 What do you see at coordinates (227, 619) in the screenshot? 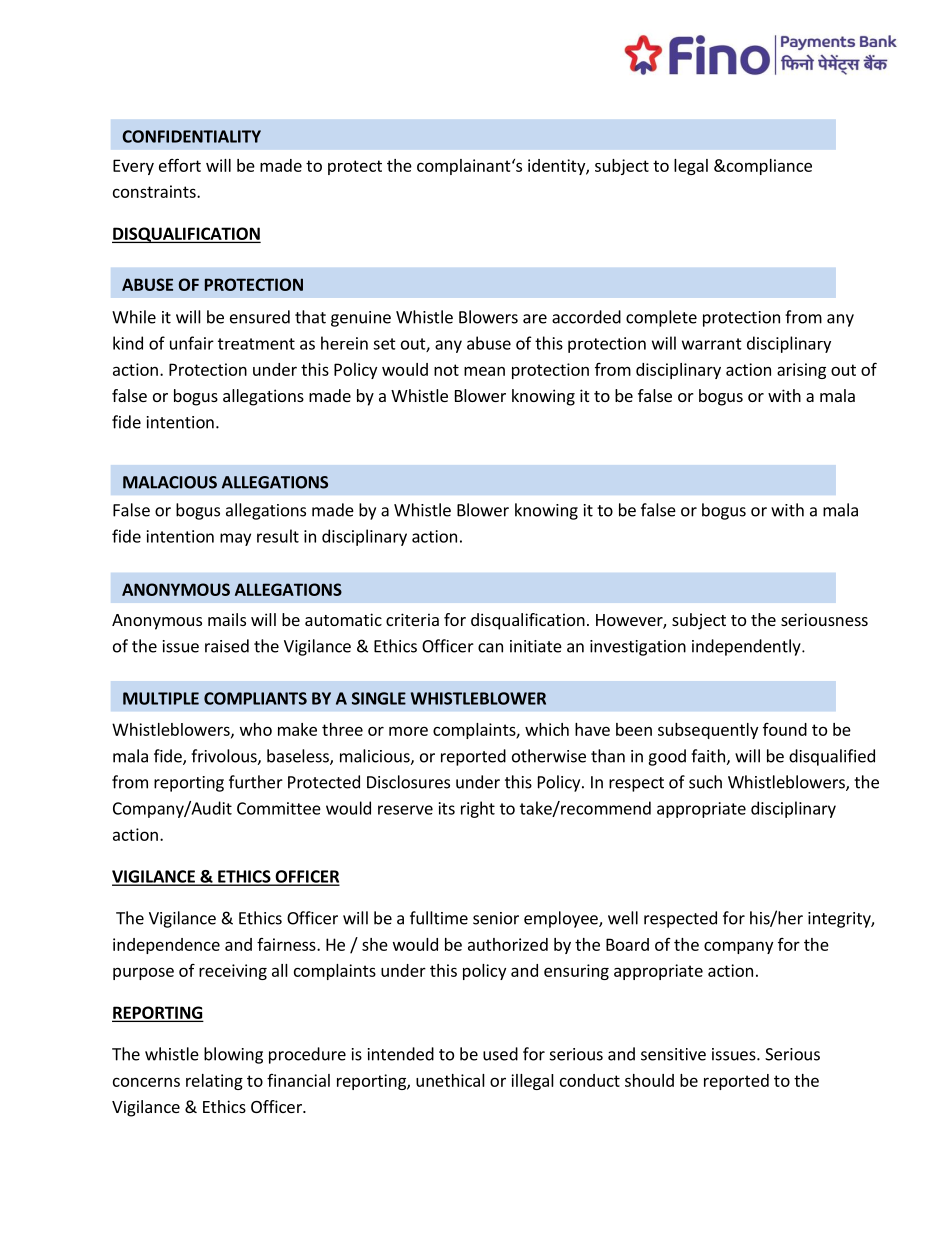
I see `mails` at bounding box center [227, 619].
